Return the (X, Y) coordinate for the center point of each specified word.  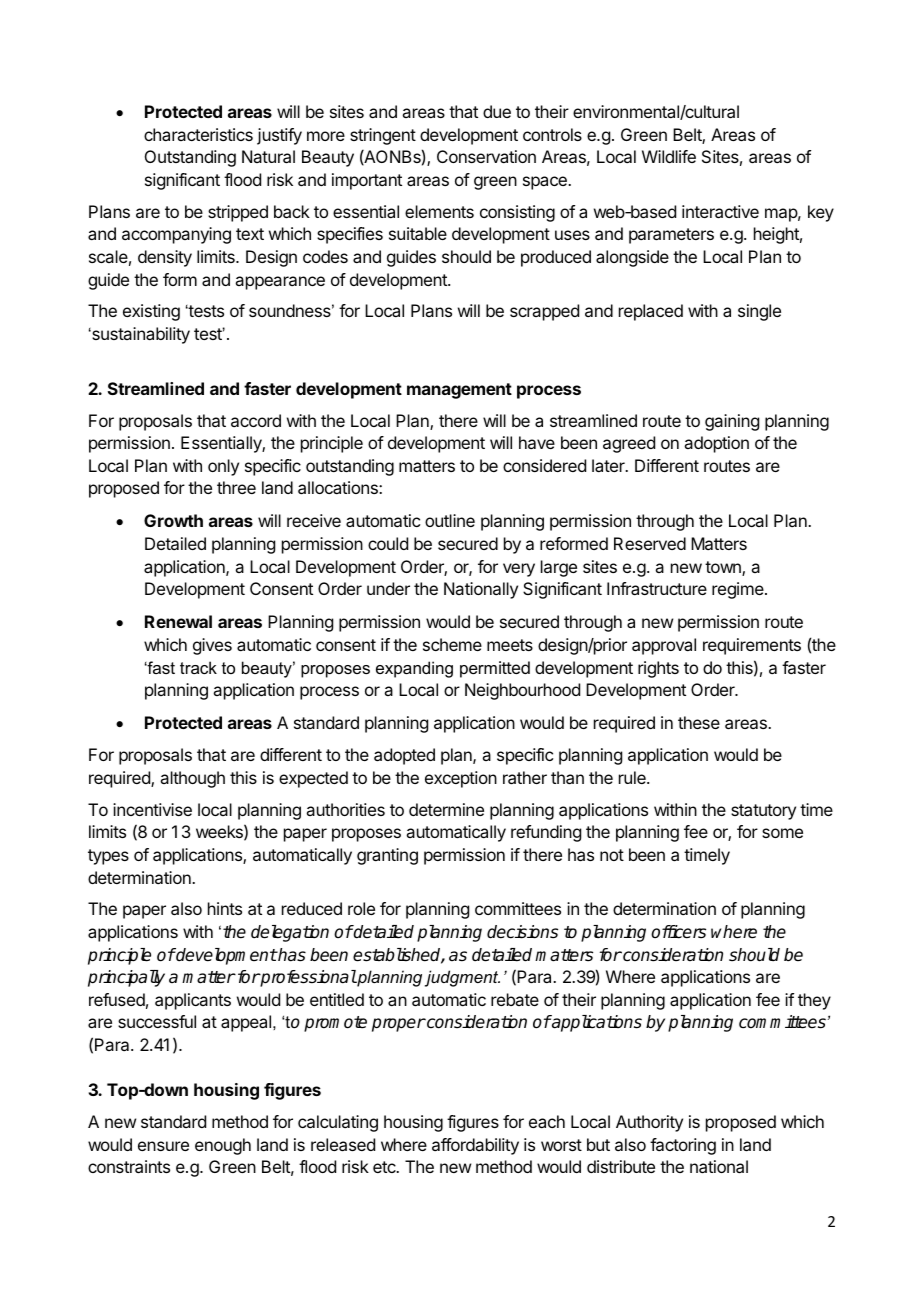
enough (223, 1146)
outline (450, 520)
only (223, 467)
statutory (763, 812)
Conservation (486, 156)
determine (446, 809)
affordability (475, 1146)
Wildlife (669, 156)
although (192, 779)
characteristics (198, 134)
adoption (716, 444)
